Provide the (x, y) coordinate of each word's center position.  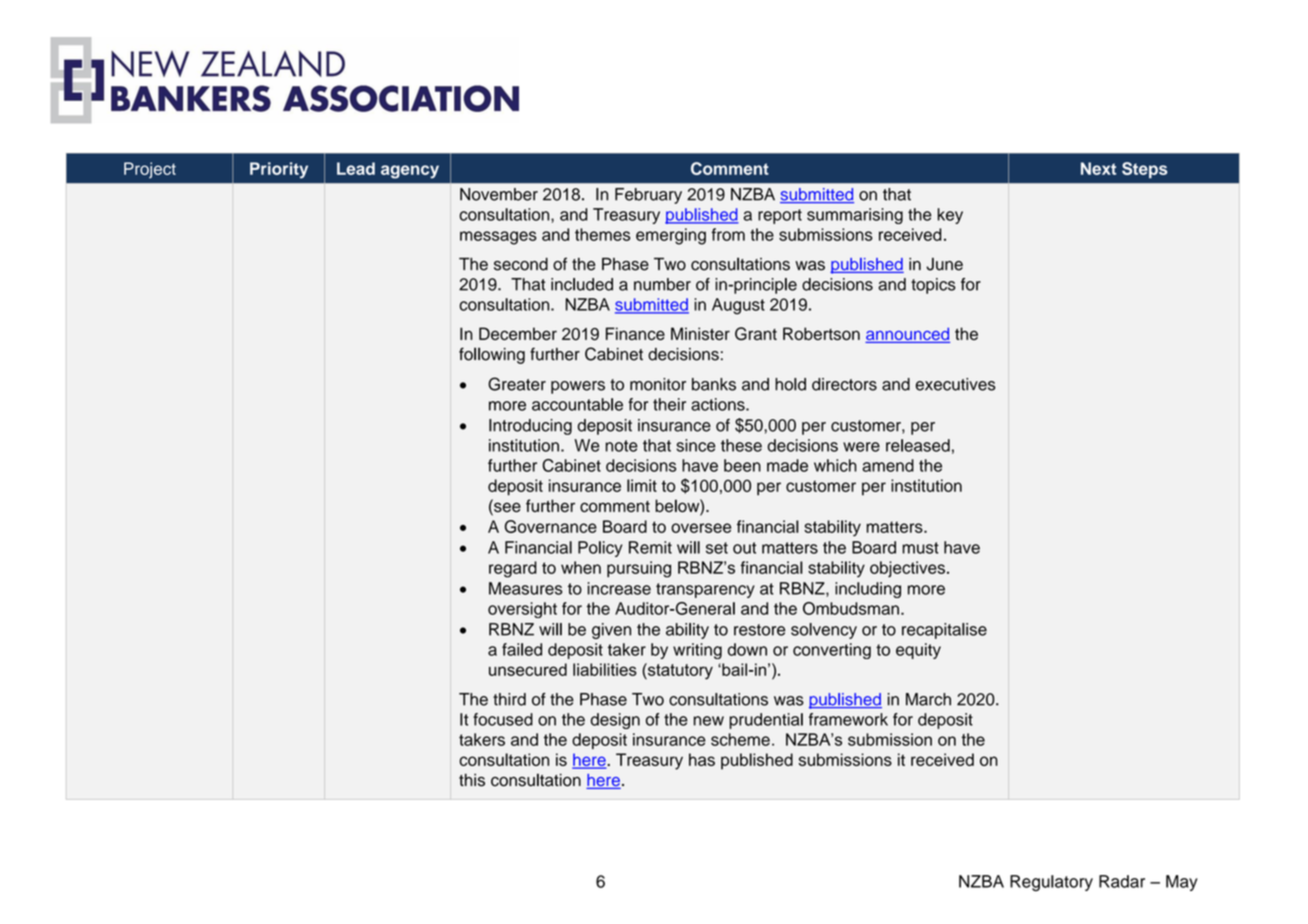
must (920, 548)
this (472, 780)
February (648, 196)
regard (513, 569)
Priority (279, 170)
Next (1098, 168)
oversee (701, 528)
